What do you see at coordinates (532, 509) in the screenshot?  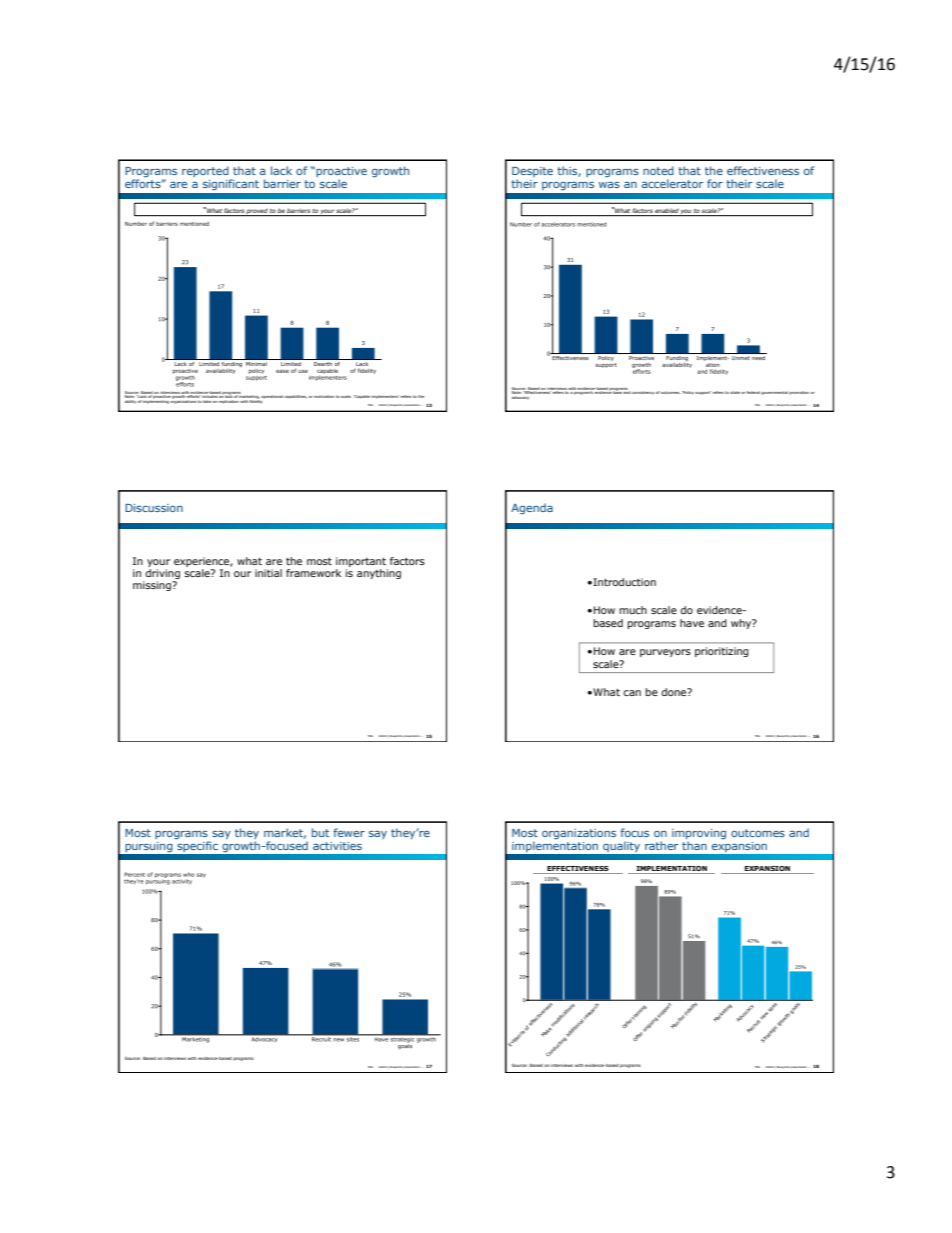 I see `Agenda` at bounding box center [532, 509].
